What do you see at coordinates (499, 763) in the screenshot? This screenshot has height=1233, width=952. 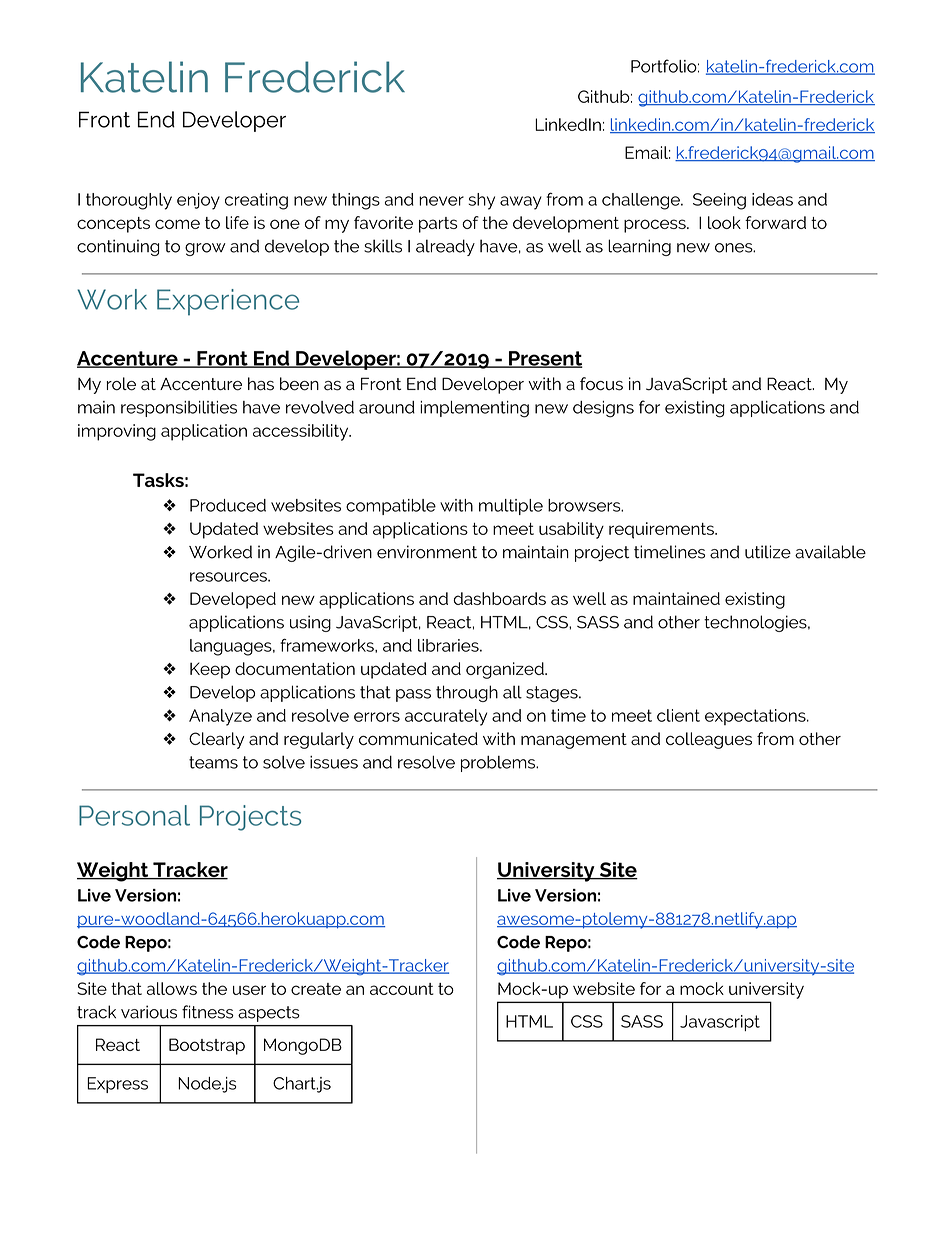 I see `problems` at bounding box center [499, 763].
